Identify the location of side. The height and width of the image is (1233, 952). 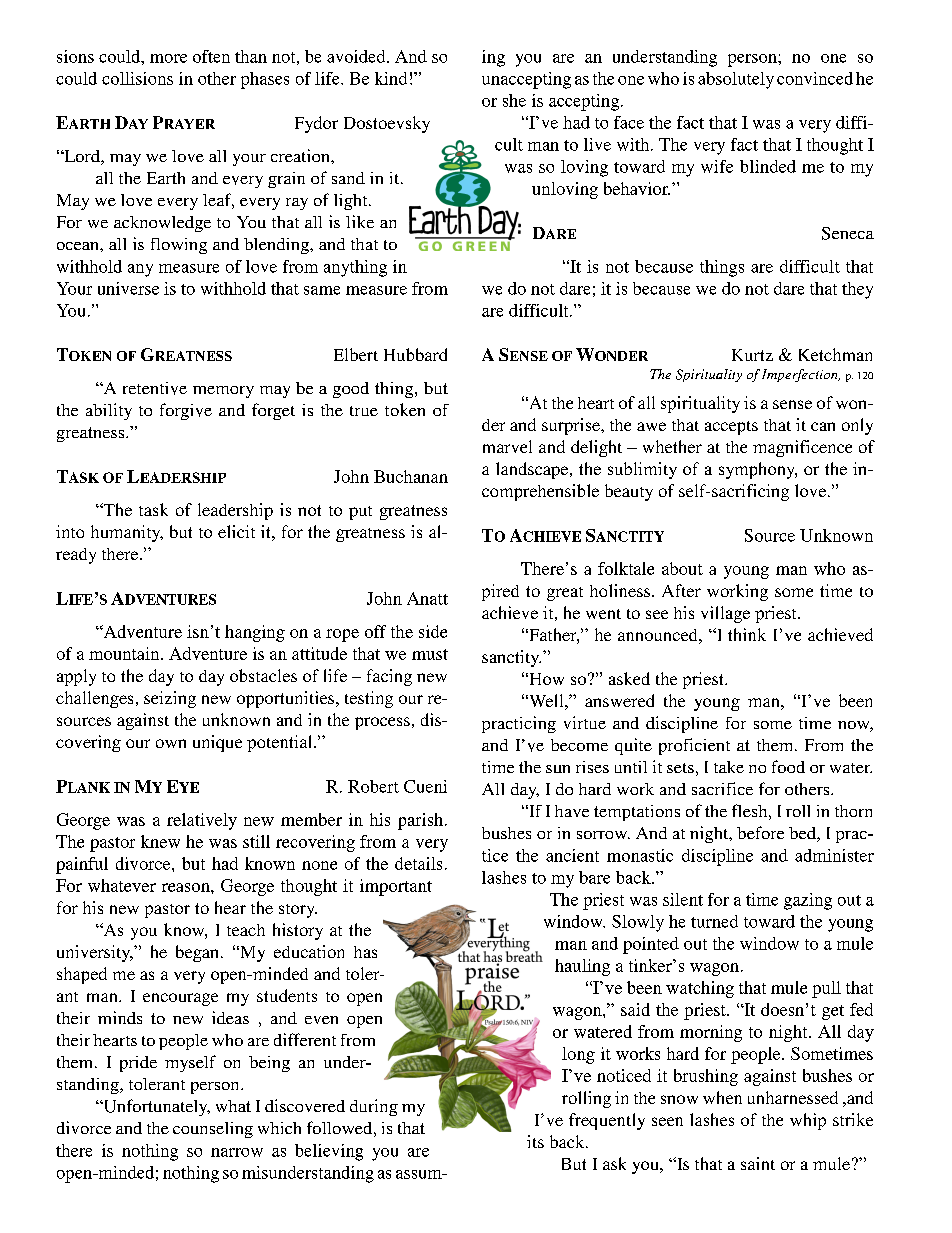
(433, 631).
